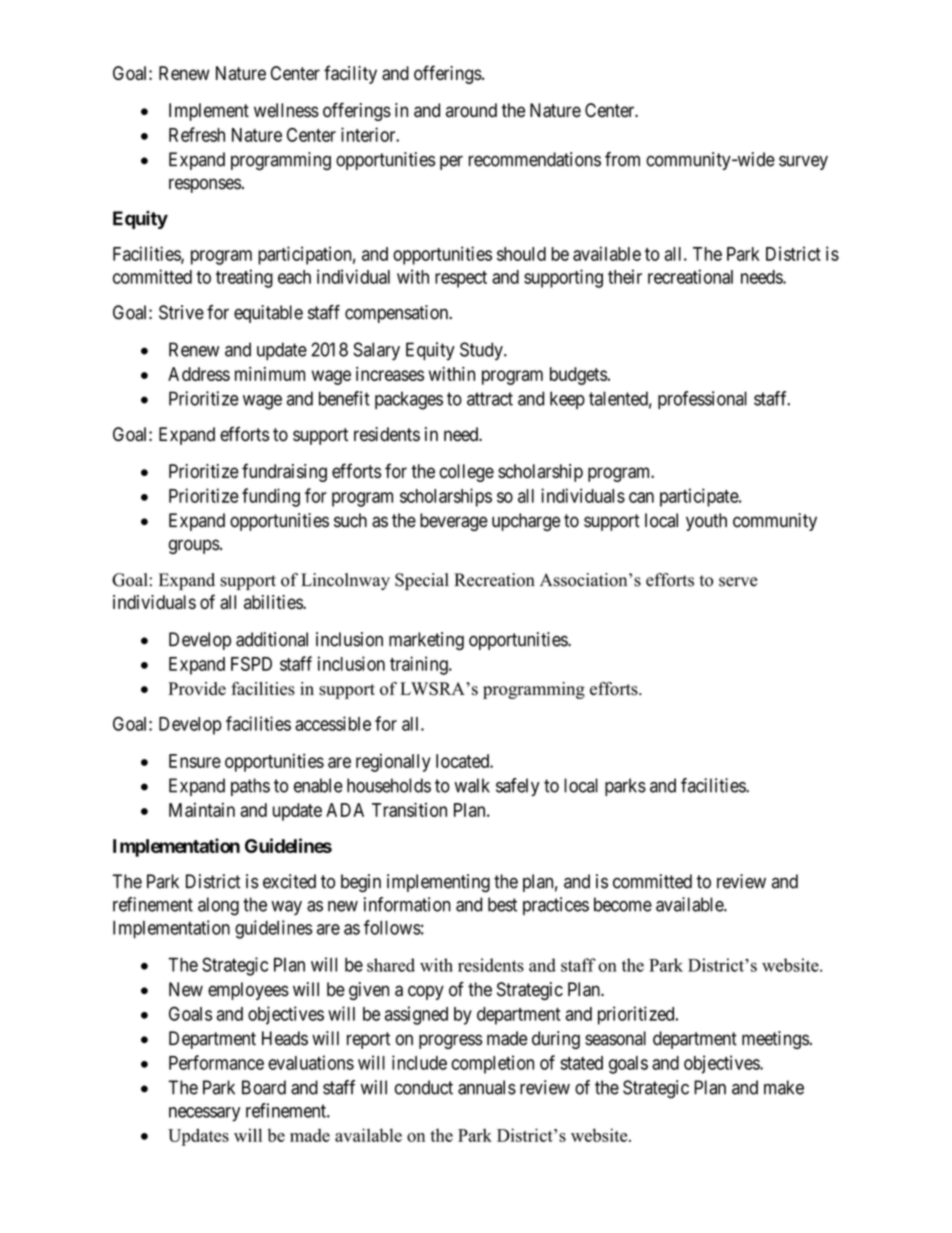  Describe the element at coordinates (422, 581) in the screenshot. I see `Special` at that location.
